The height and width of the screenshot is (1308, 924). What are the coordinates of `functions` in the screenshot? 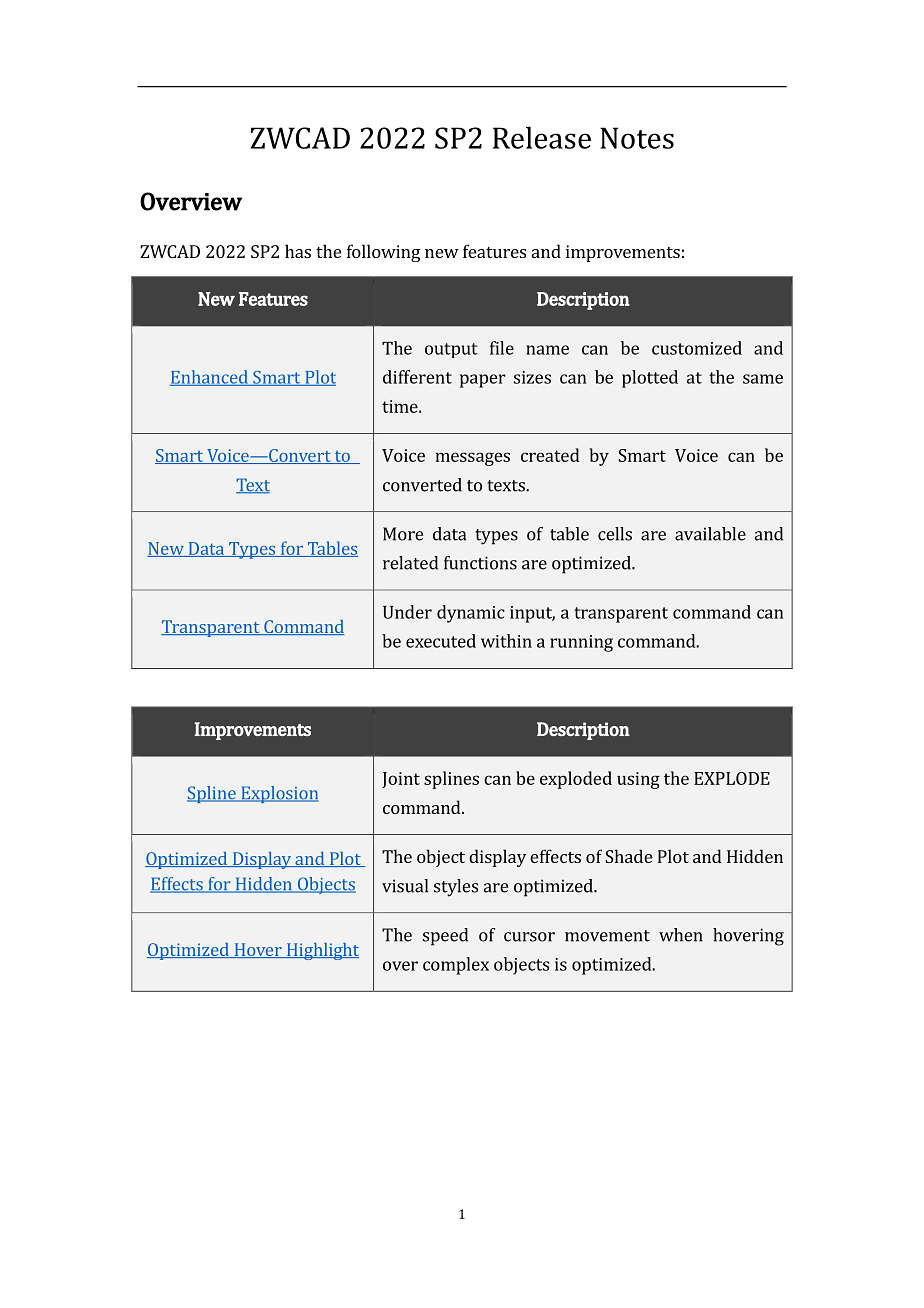 It's located at (480, 563).
